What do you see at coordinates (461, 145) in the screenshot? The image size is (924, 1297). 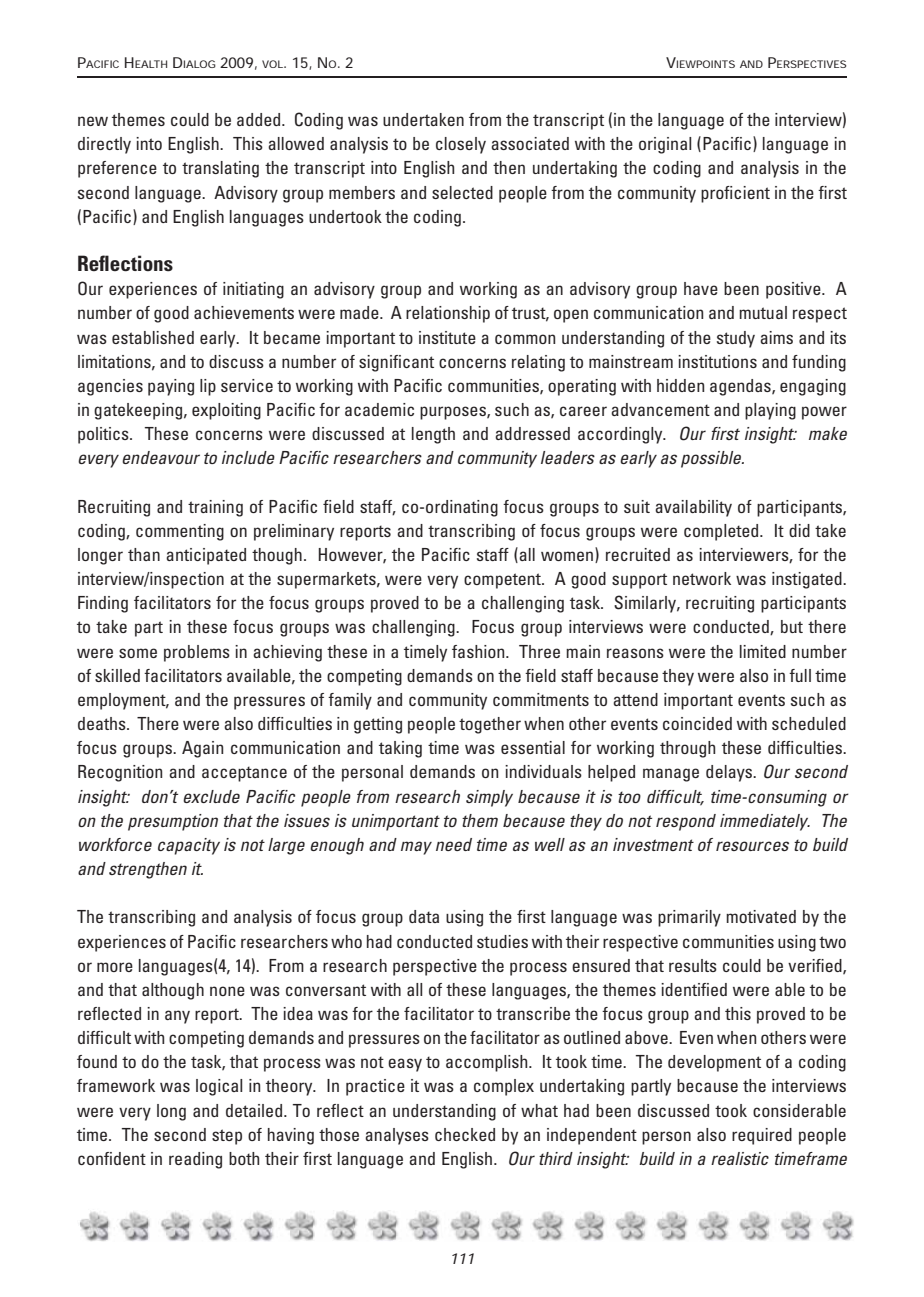 I see `closely` at bounding box center [461, 145].
